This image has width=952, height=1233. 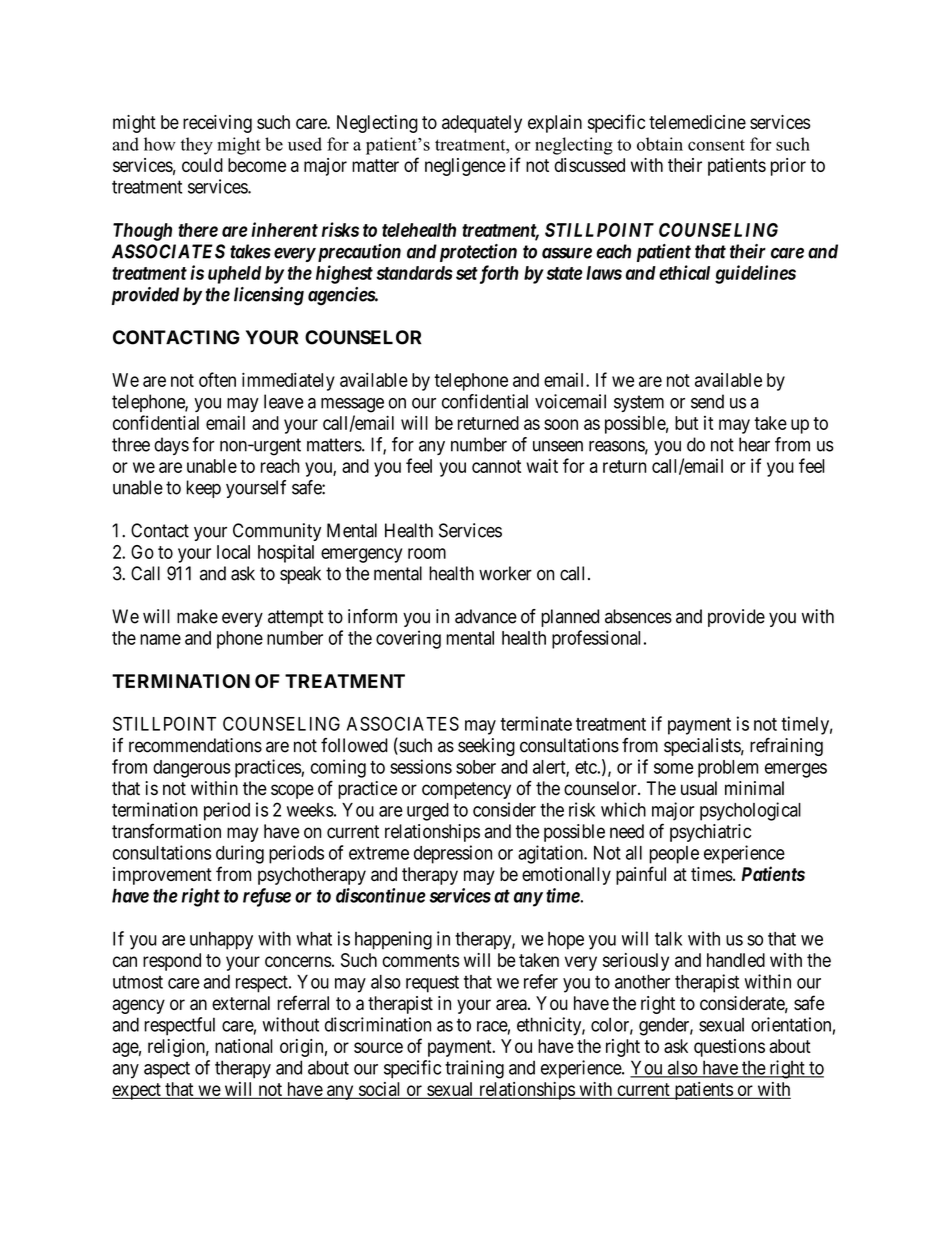 What do you see at coordinates (754, 444) in the image?
I see `hear` at bounding box center [754, 444].
